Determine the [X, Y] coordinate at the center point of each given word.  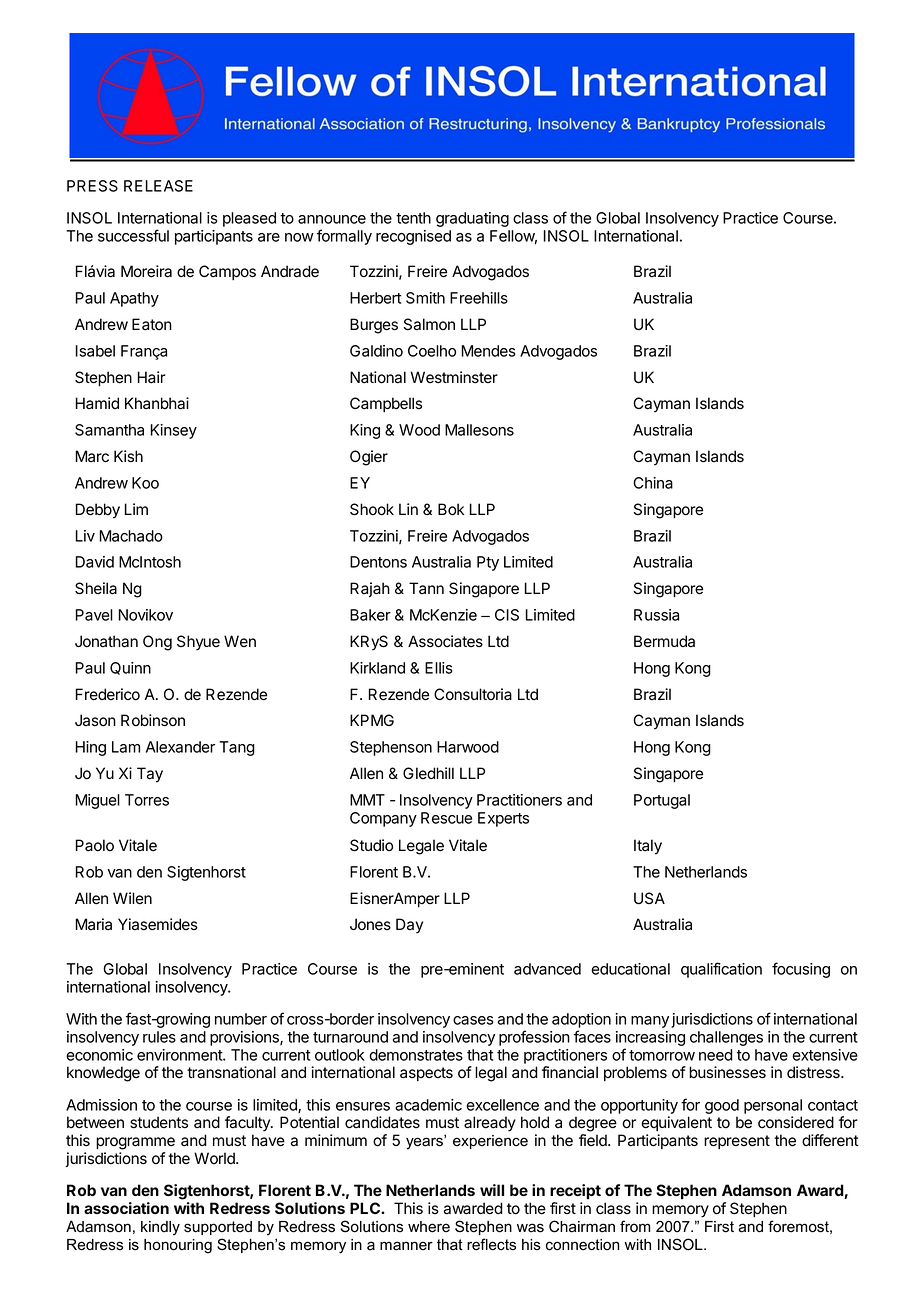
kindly [160, 1228]
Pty [488, 563]
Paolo [95, 845]
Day [409, 926]
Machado [131, 536]
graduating [472, 219]
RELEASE [158, 186]
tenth [413, 218]
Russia [656, 615]
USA [649, 898]
